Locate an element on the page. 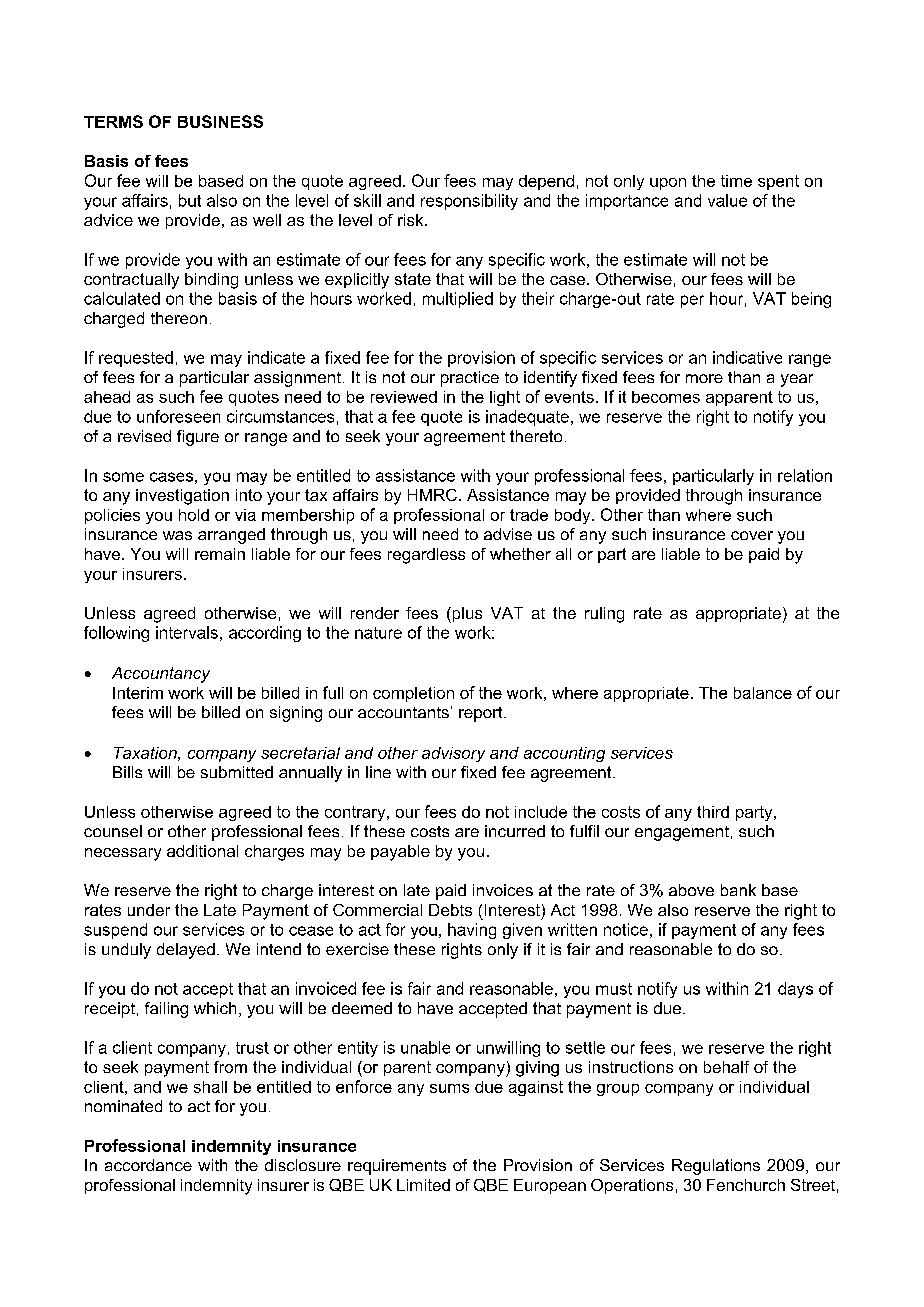 The width and height of the document is (924, 1307). practice is located at coordinates (470, 379).
